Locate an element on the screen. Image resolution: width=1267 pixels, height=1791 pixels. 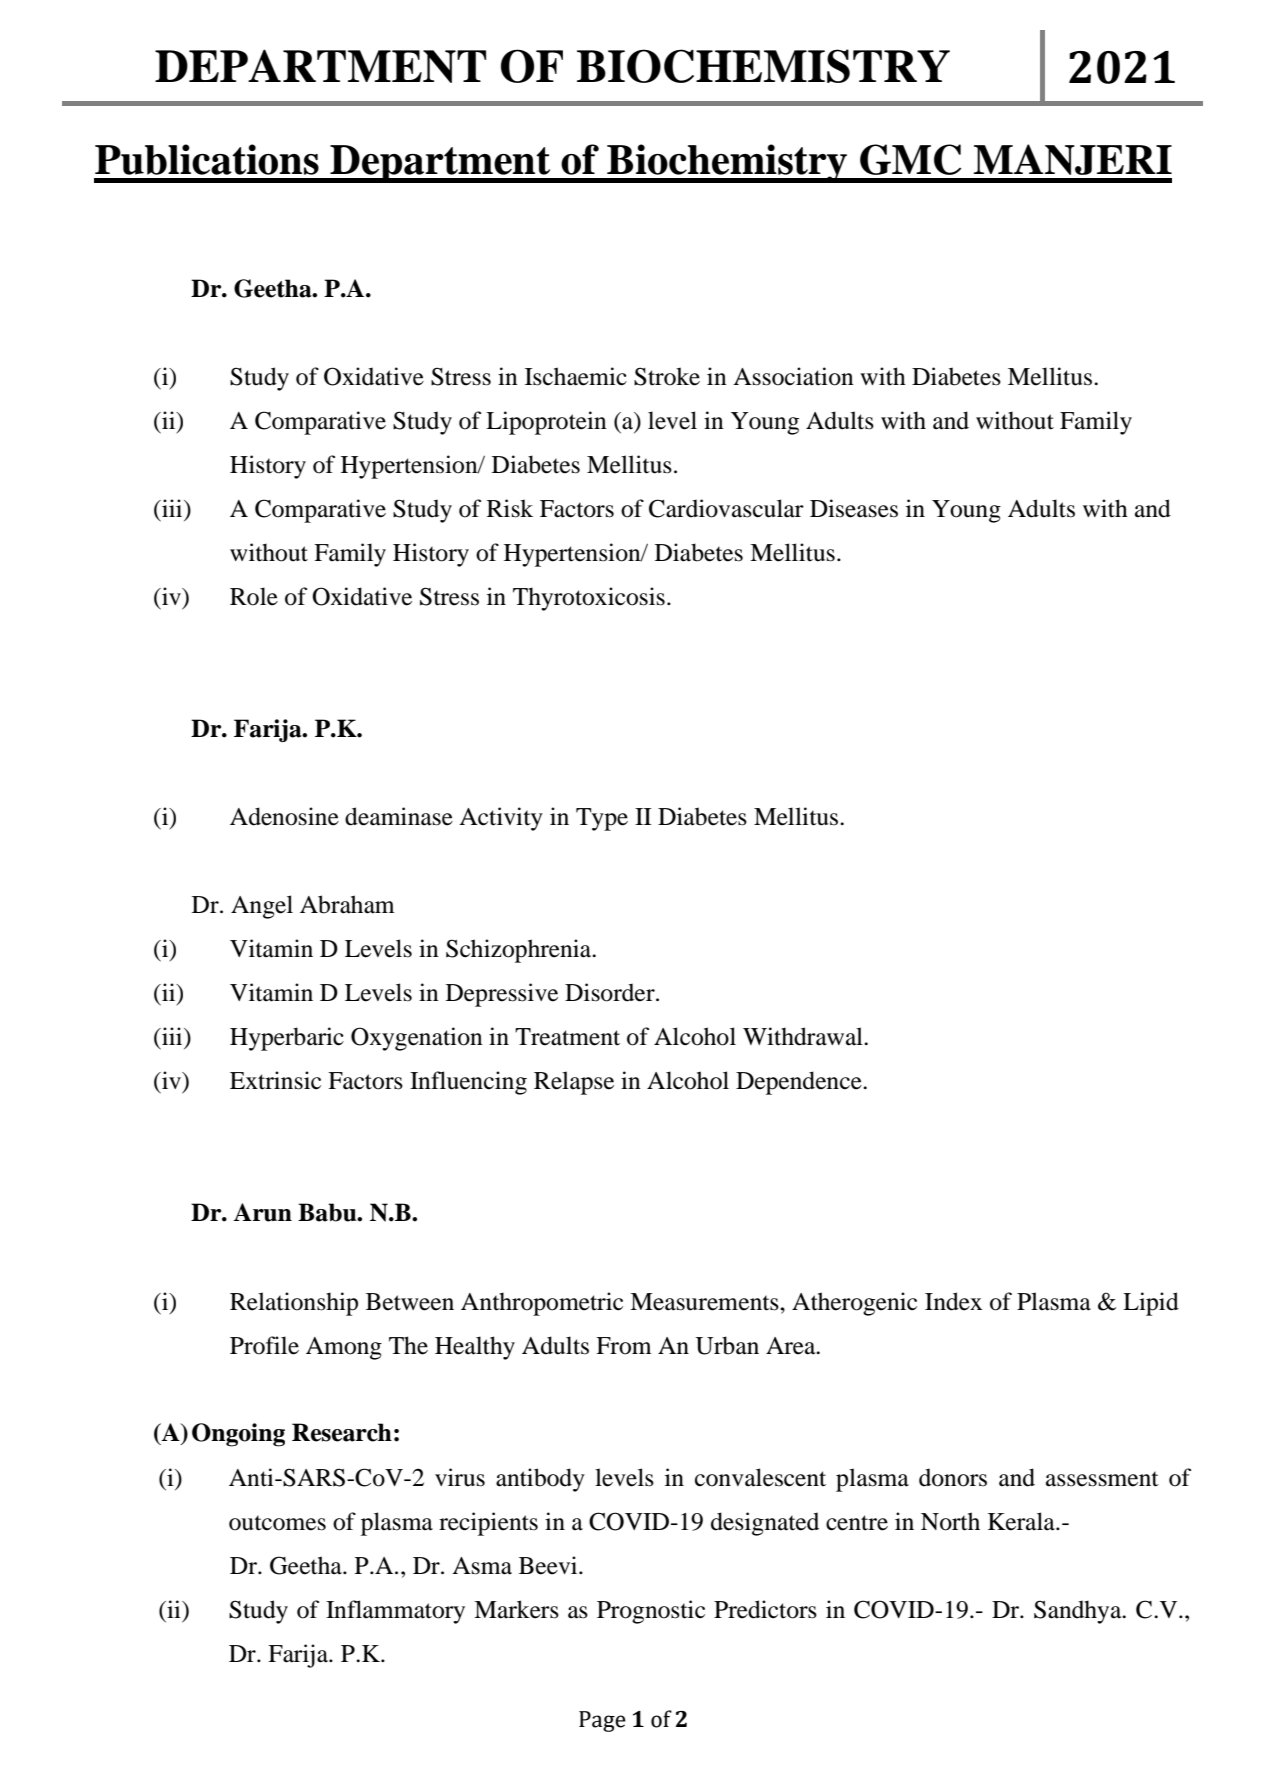
Inflammatory is located at coordinates (395, 1612).
